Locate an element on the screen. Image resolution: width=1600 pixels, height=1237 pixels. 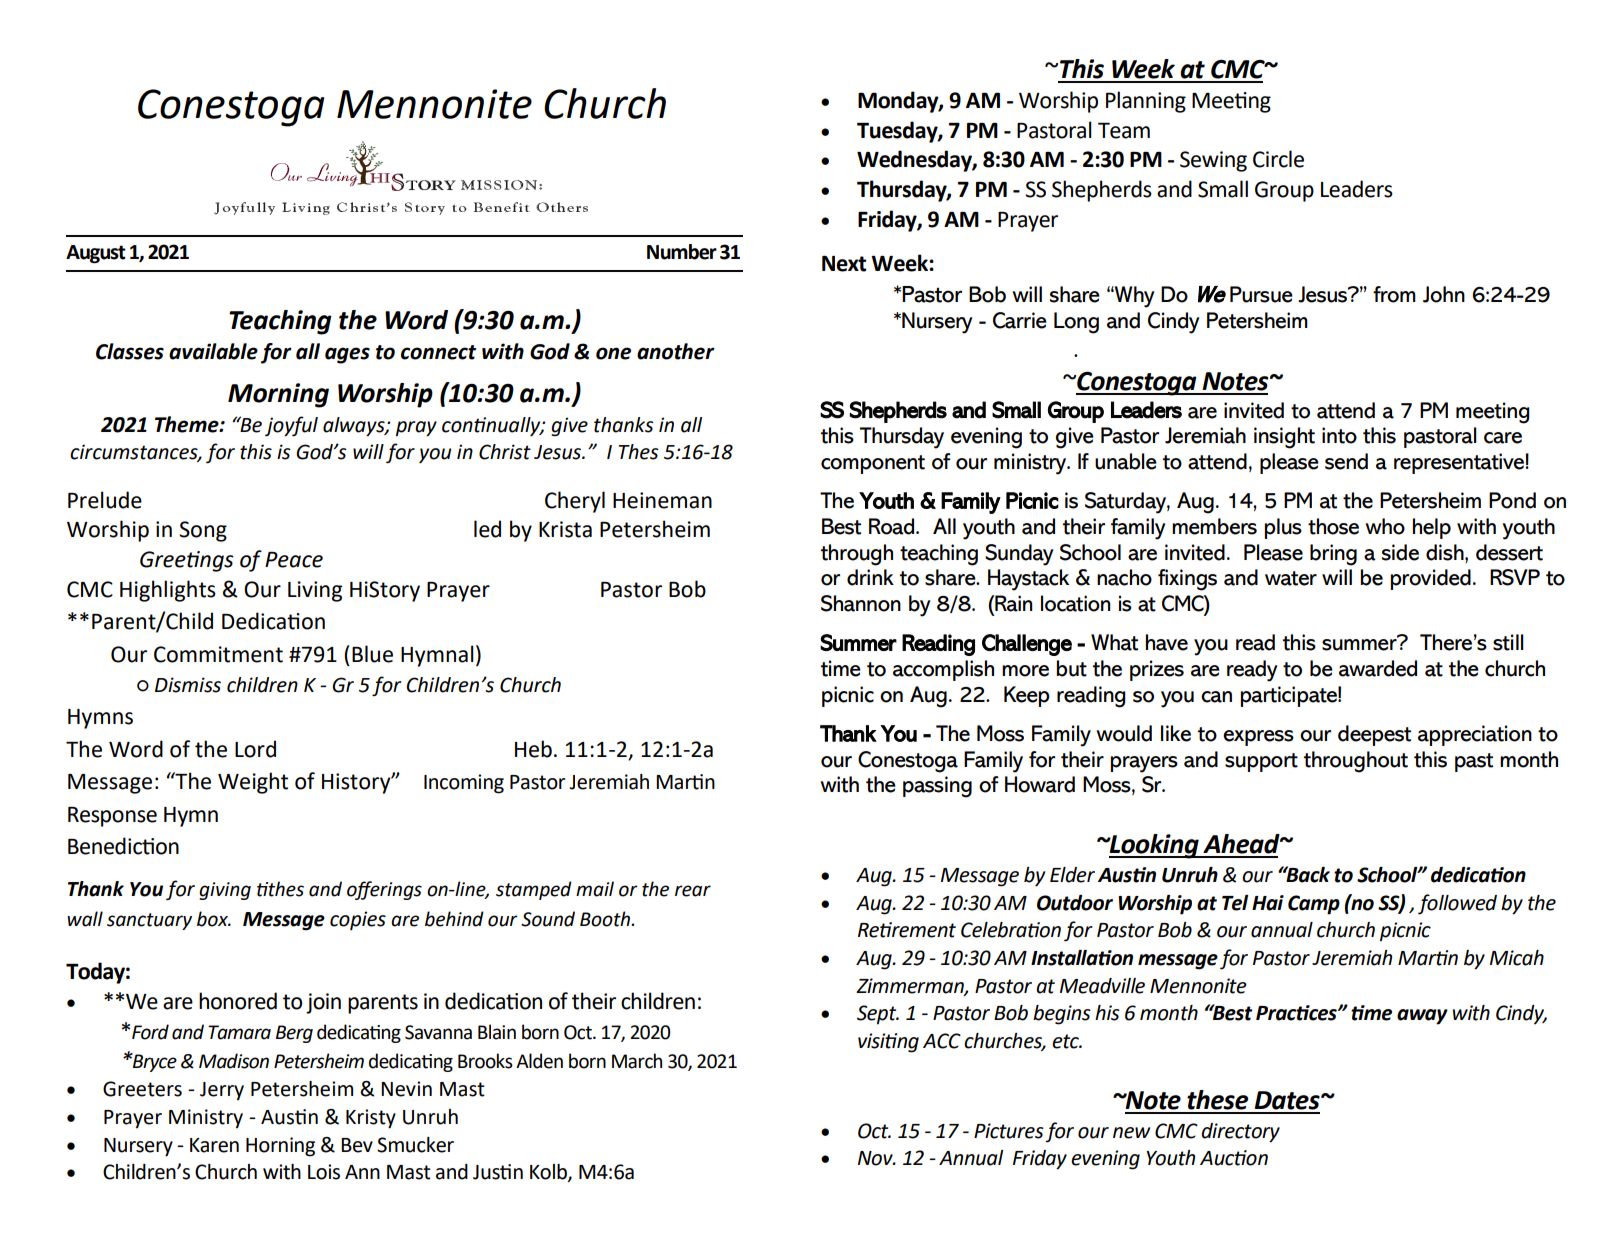
Circle is located at coordinates (1278, 159).
